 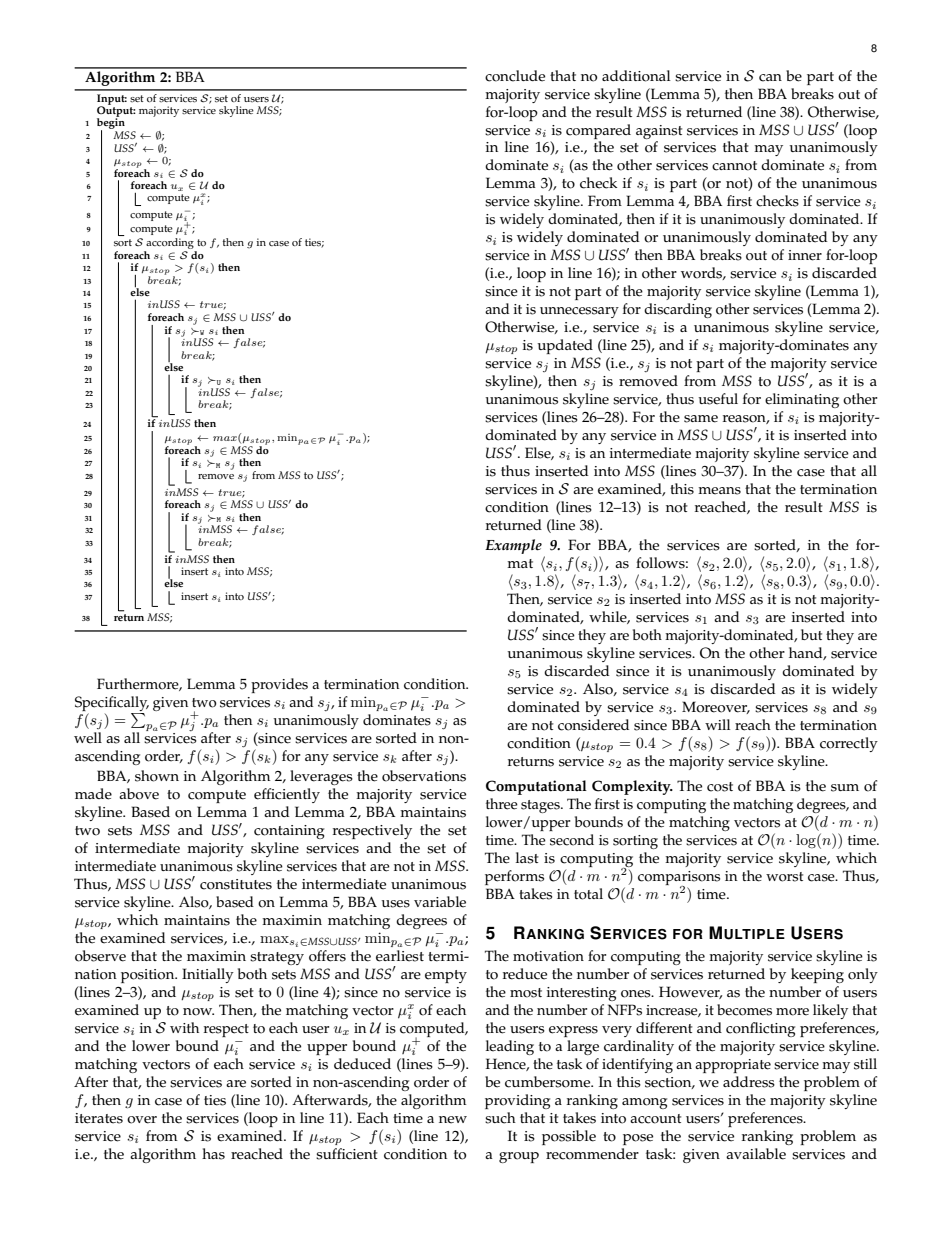 I want to click on has, so click(x=213, y=1154).
